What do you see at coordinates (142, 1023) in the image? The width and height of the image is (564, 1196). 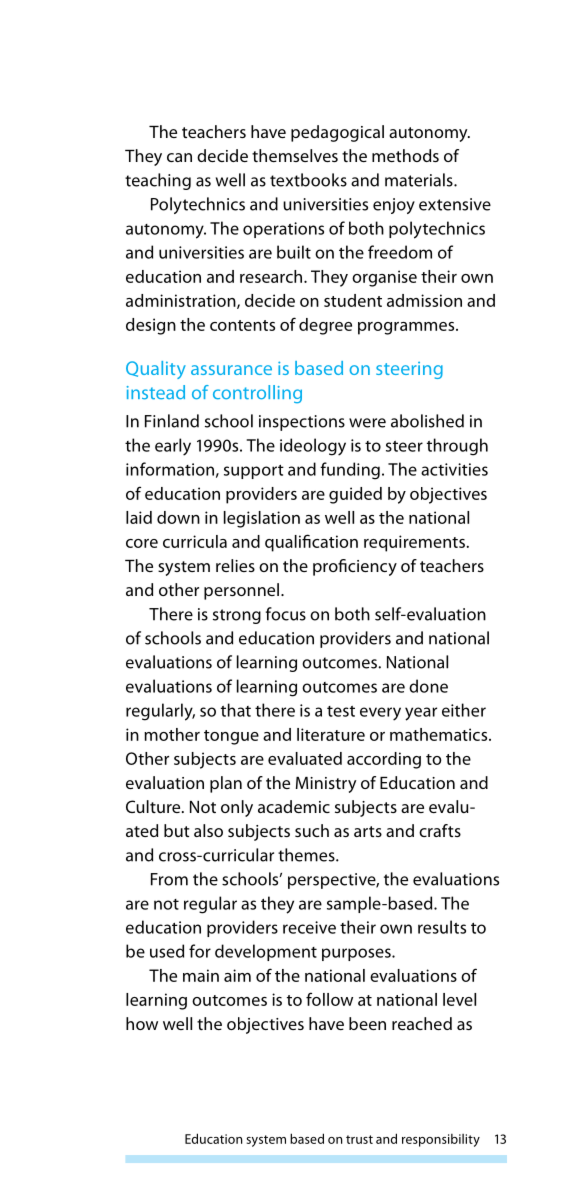 I see `how` at bounding box center [142, 1023].
